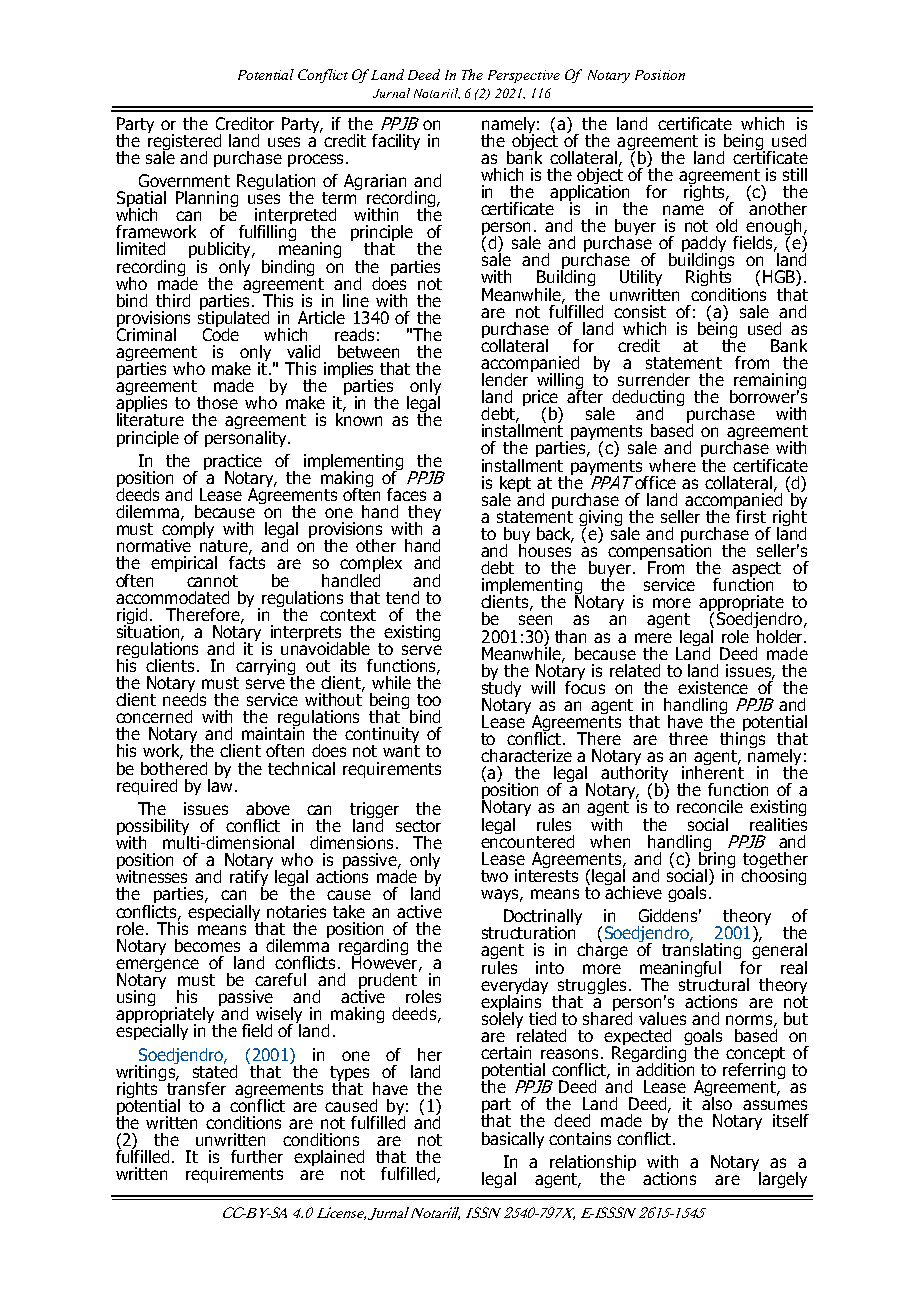 The image size is (924, 1308). What do you see at coordinates (184, 142) in the document?
I see `registered` at bounding box center [184, 142].
